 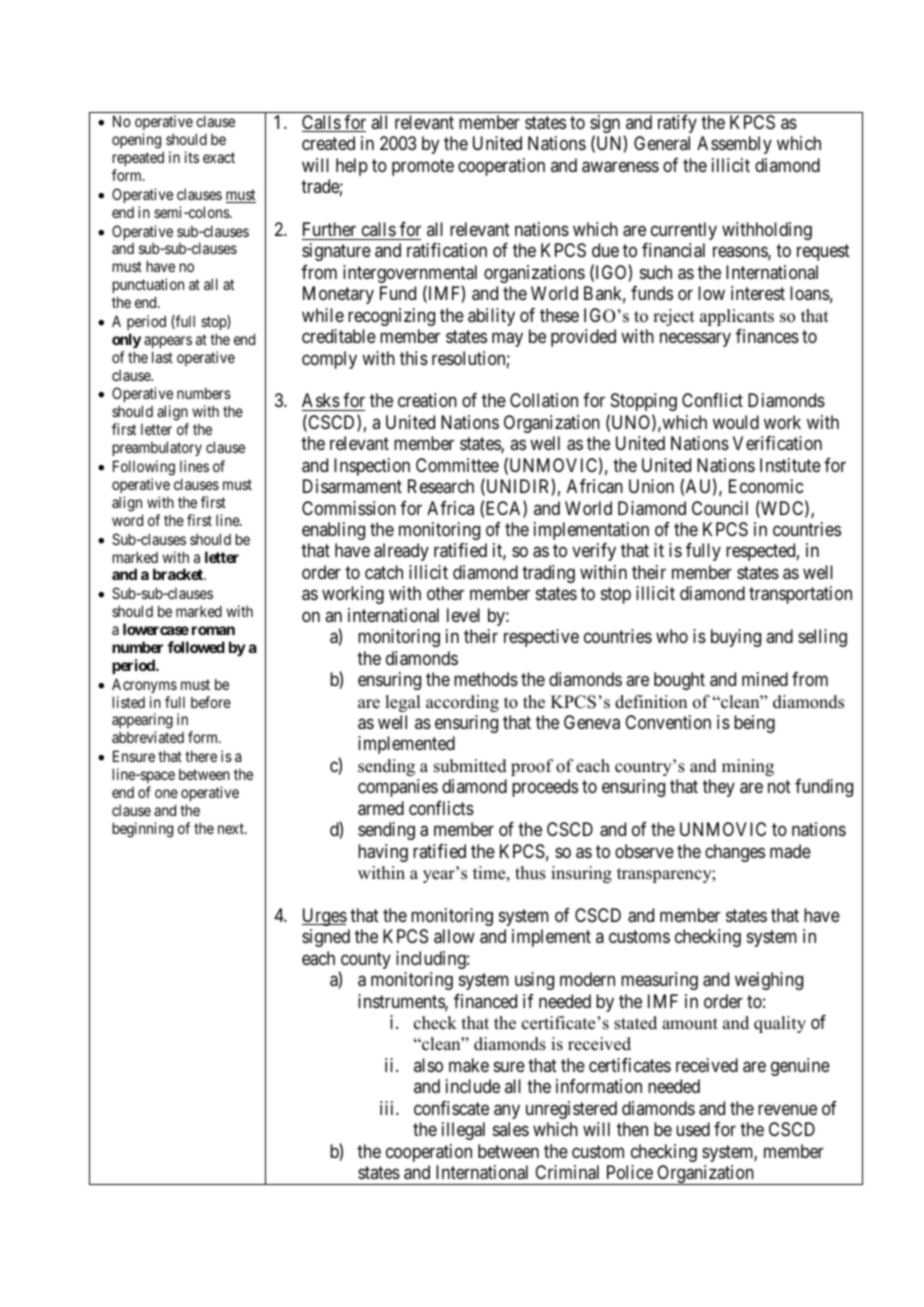 What do you see at coordinates (486, 679) in the screenshot?
I see `methods` at bounding box center [486, 679].
